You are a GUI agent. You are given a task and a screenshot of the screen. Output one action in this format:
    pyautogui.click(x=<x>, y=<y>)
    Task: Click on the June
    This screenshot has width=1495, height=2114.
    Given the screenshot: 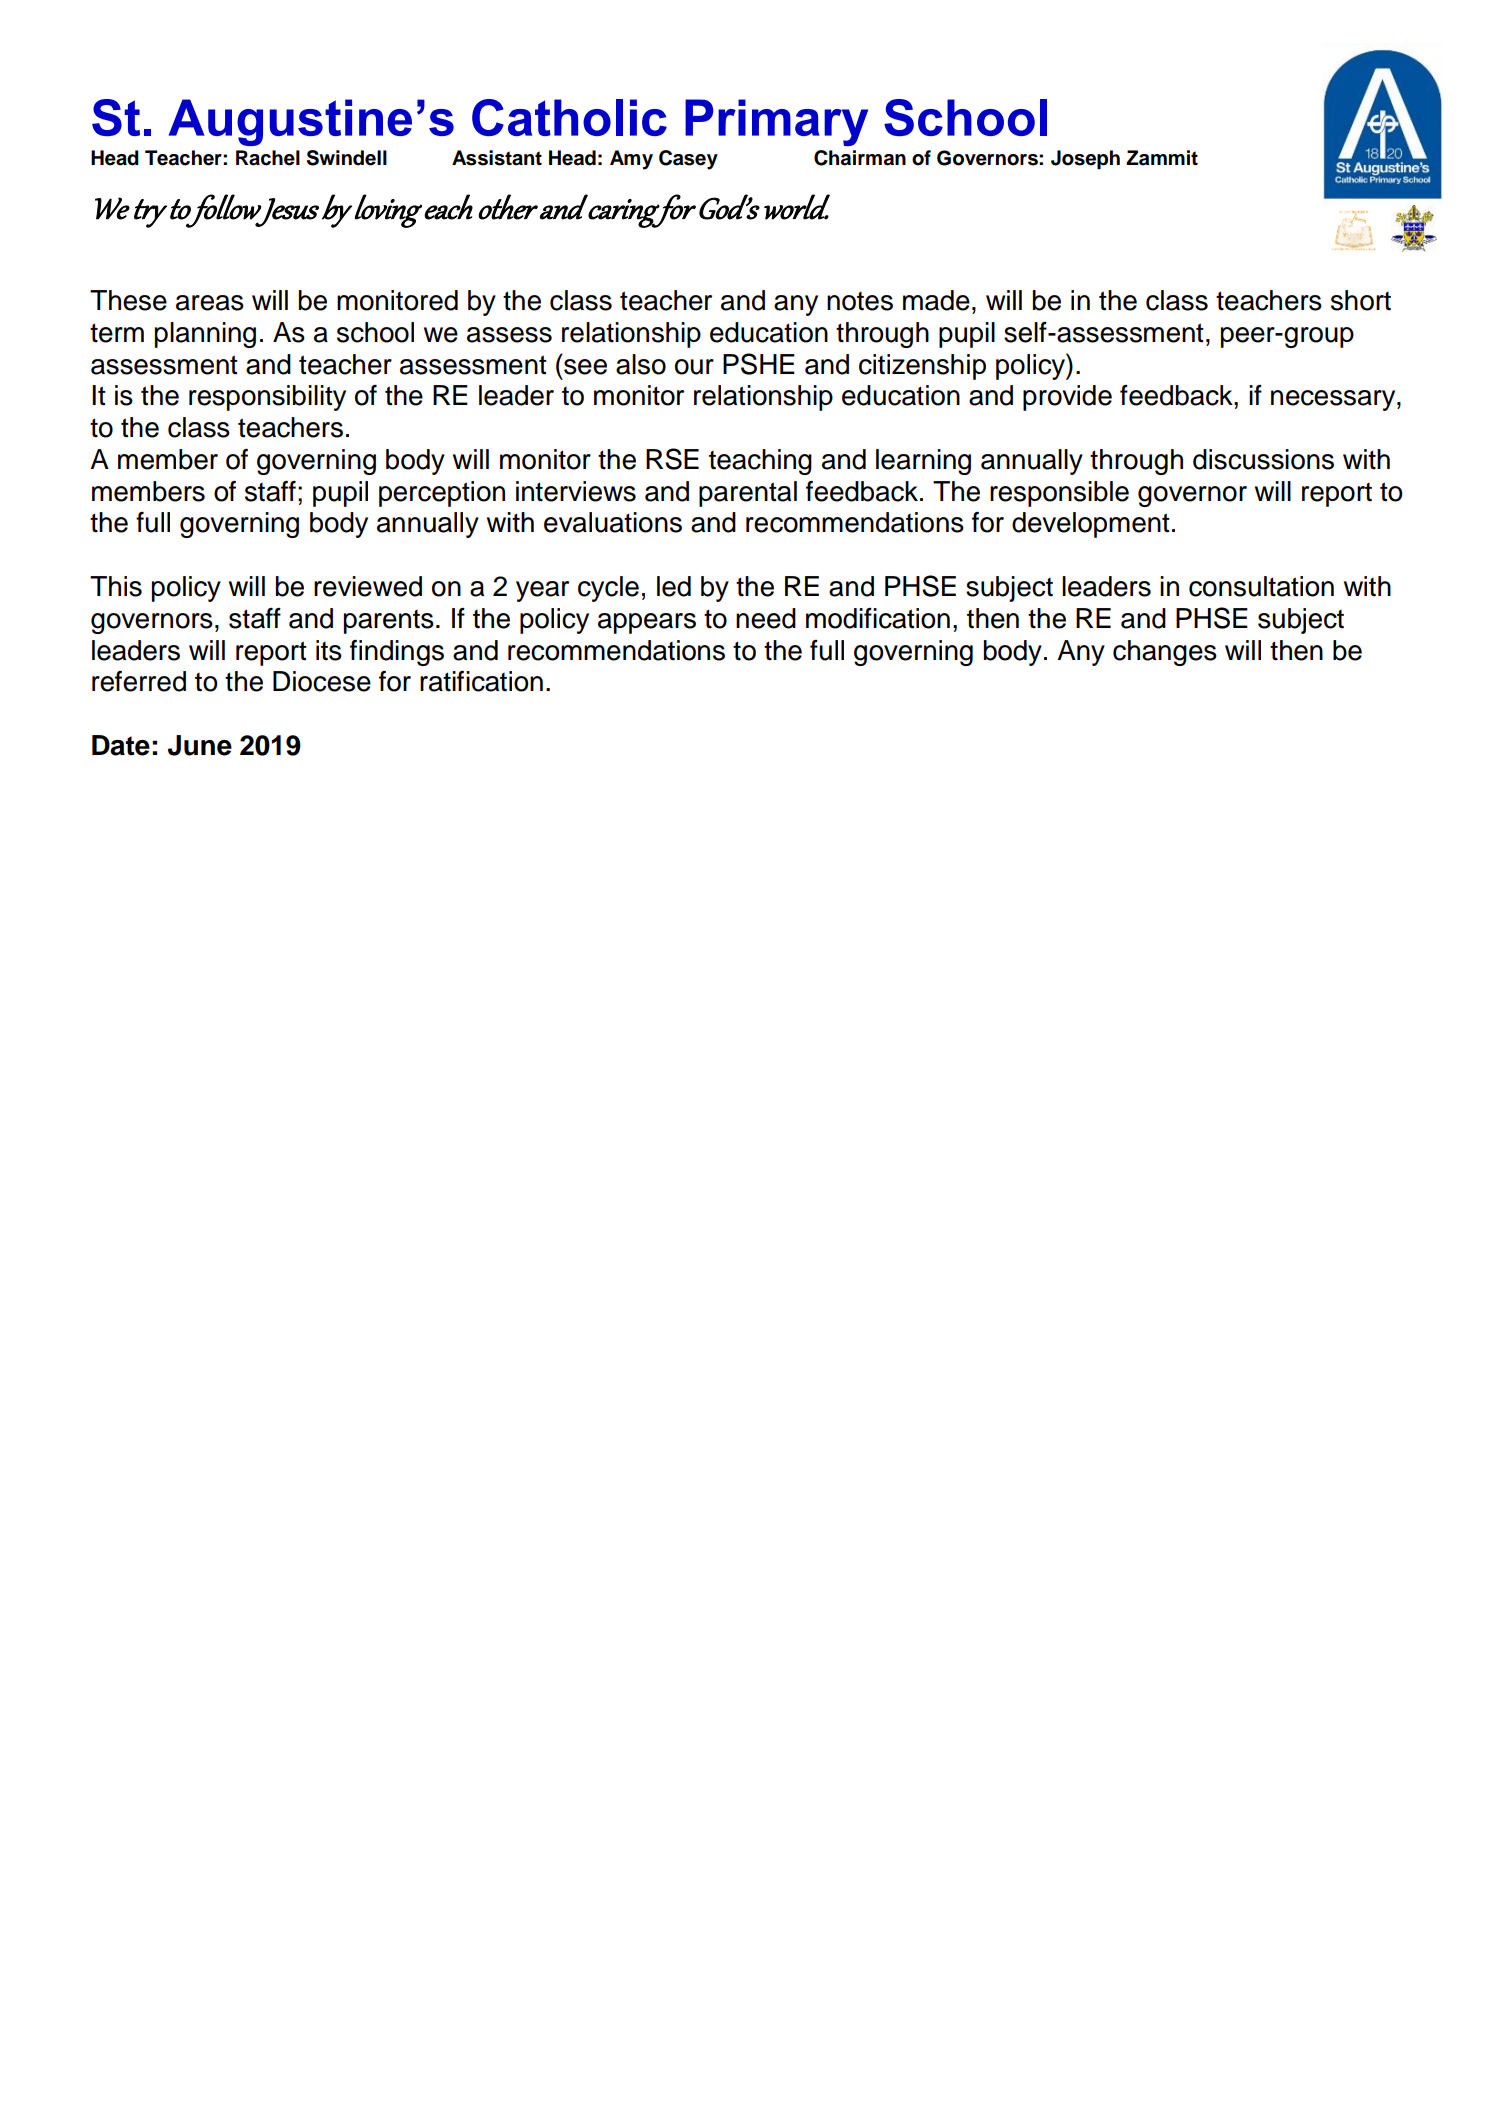 What is the action you would take?
    pyautogui.click(x=200, y=745)
